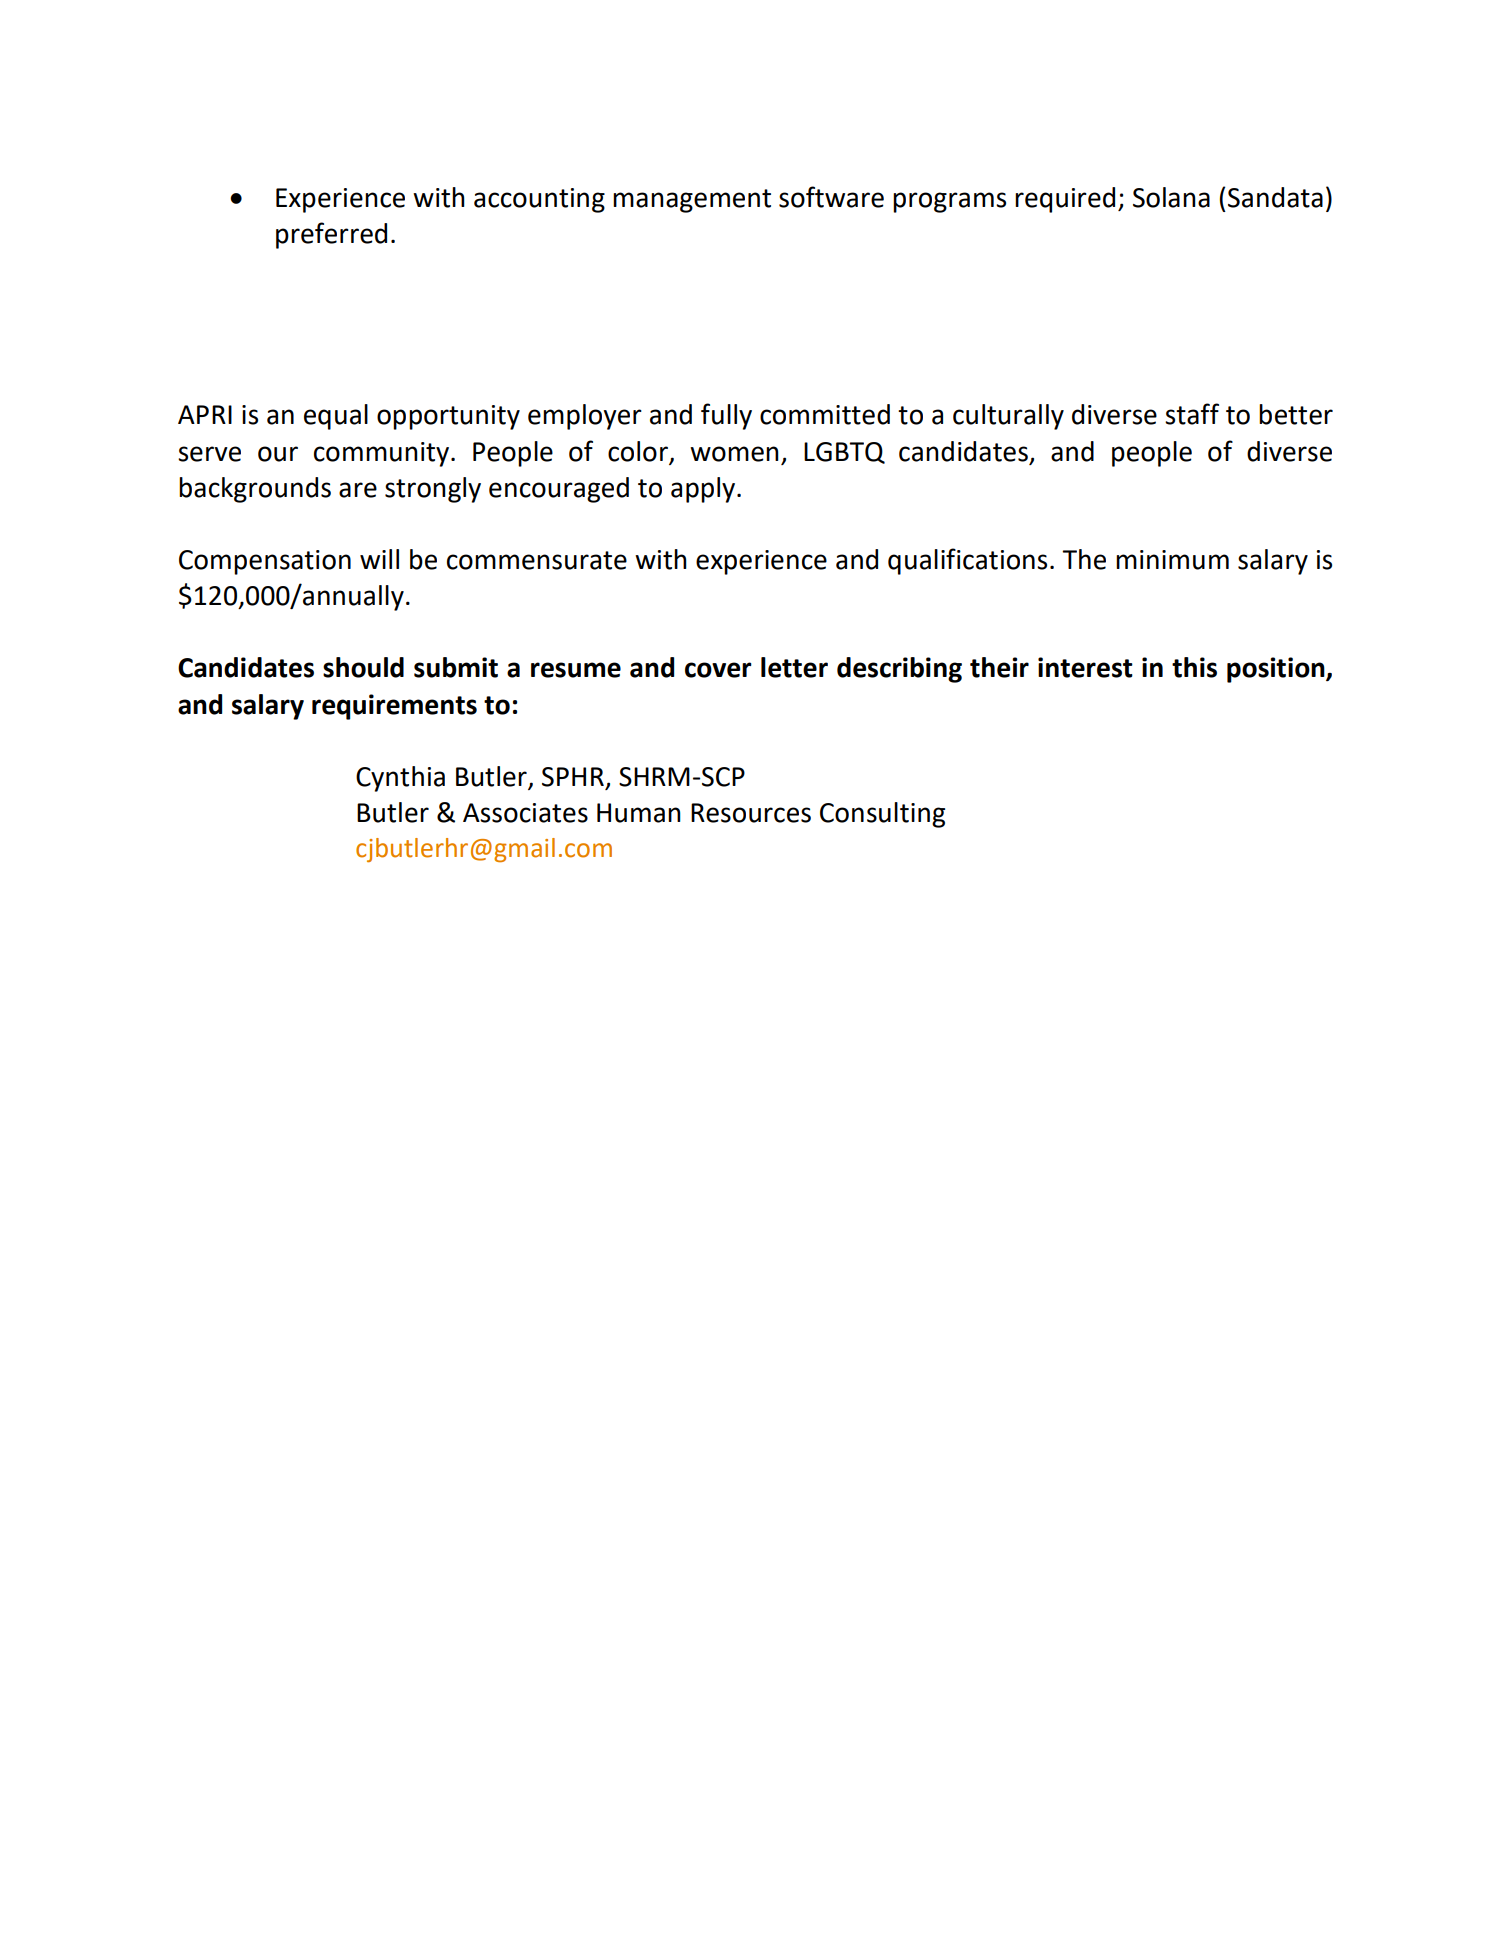  What do you see at coordinates (1171, 197) in the image?
I see `Solana` at bounding box center [1171, 197].
